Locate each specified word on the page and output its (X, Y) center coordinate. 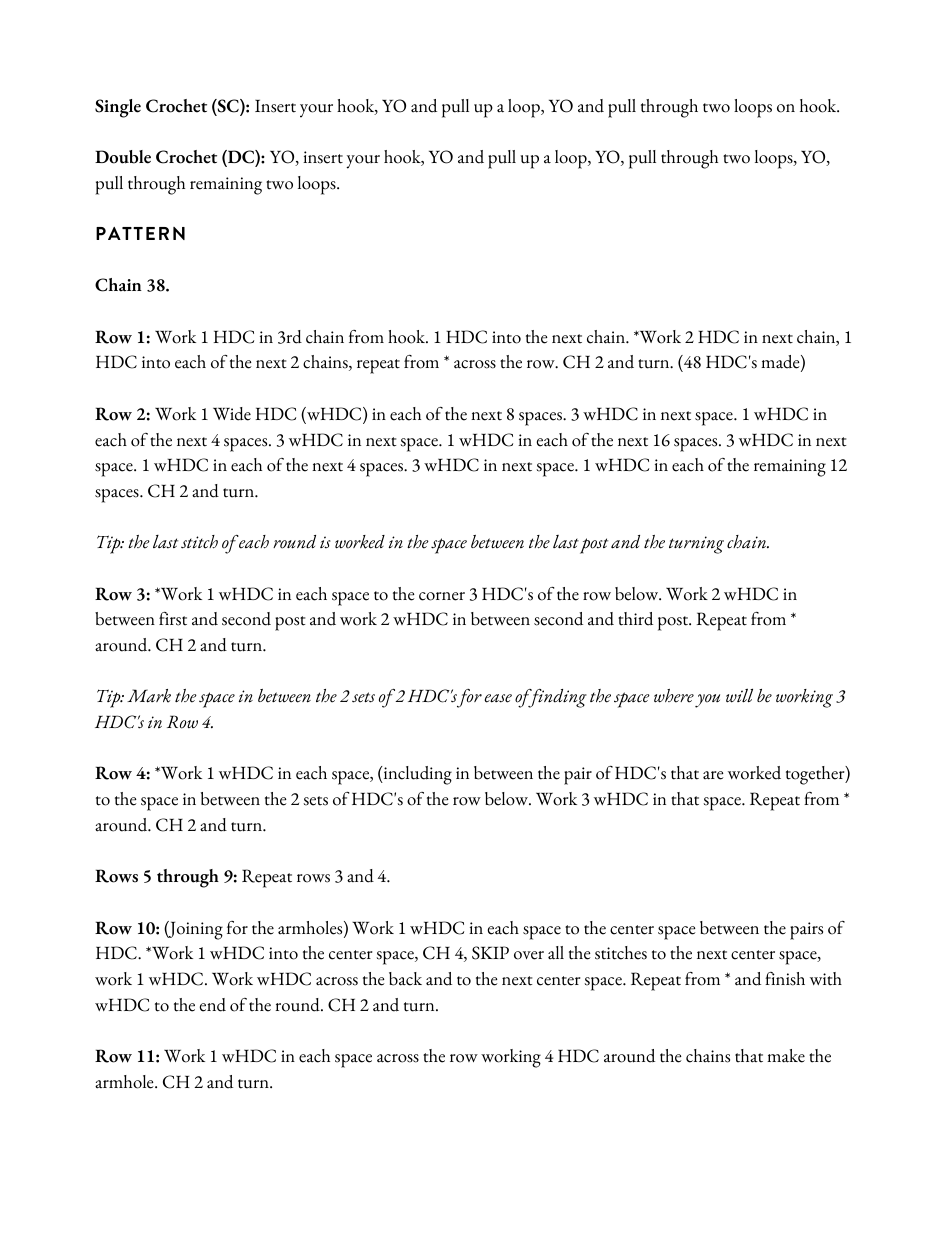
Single (118, 108)
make (786, 1056)
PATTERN (140, 233)
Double (123, 157)
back (405, 979)
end (212, 1005)
